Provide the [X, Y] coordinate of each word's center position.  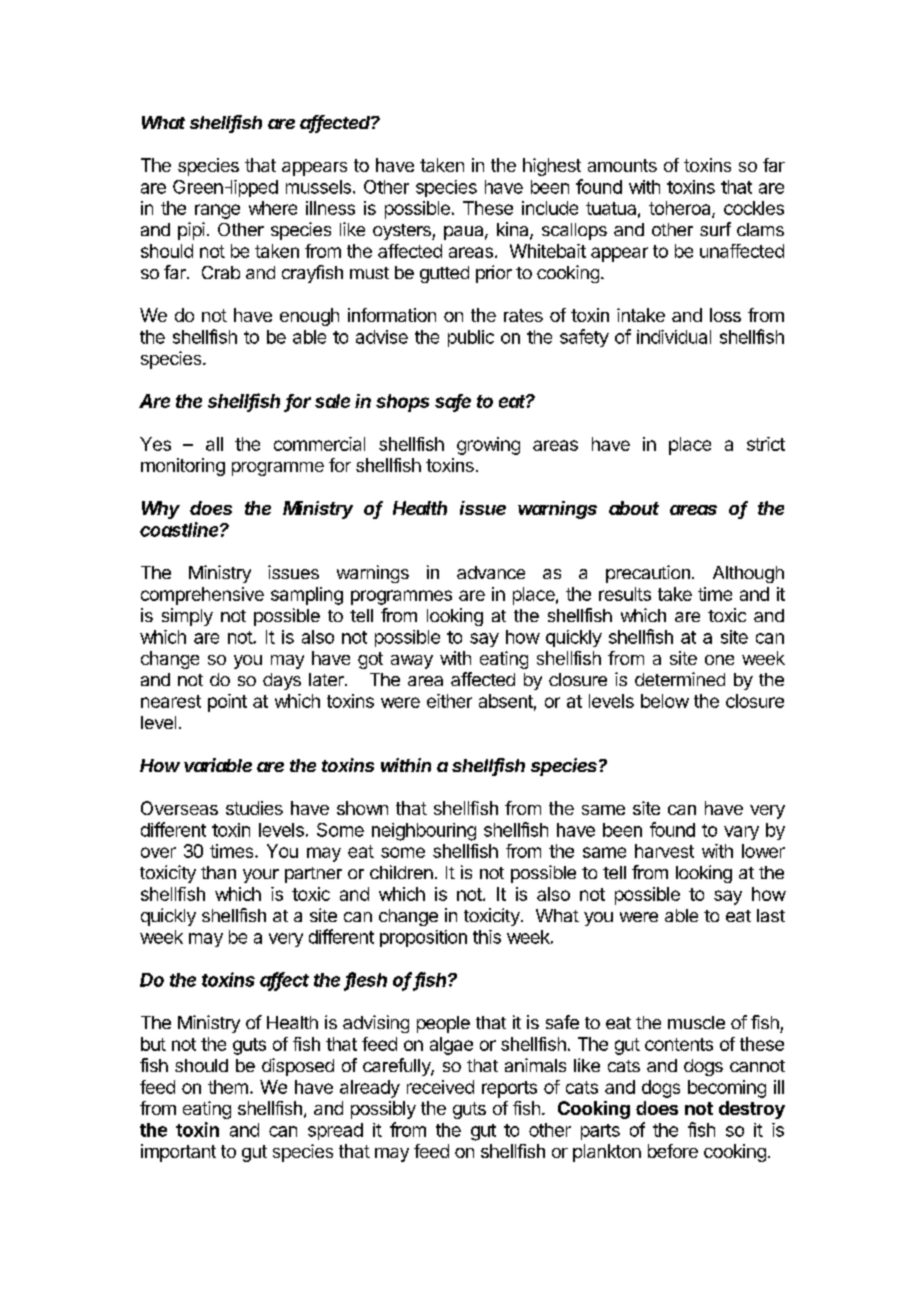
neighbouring [424, 832]
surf [715, 229]
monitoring [183, 467]
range [217, 211]
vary [741, 833]
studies [254, 808]
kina [514, 230]
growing [488, 446]
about [634, 508]
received [440, 1087]
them [228, 1087]
